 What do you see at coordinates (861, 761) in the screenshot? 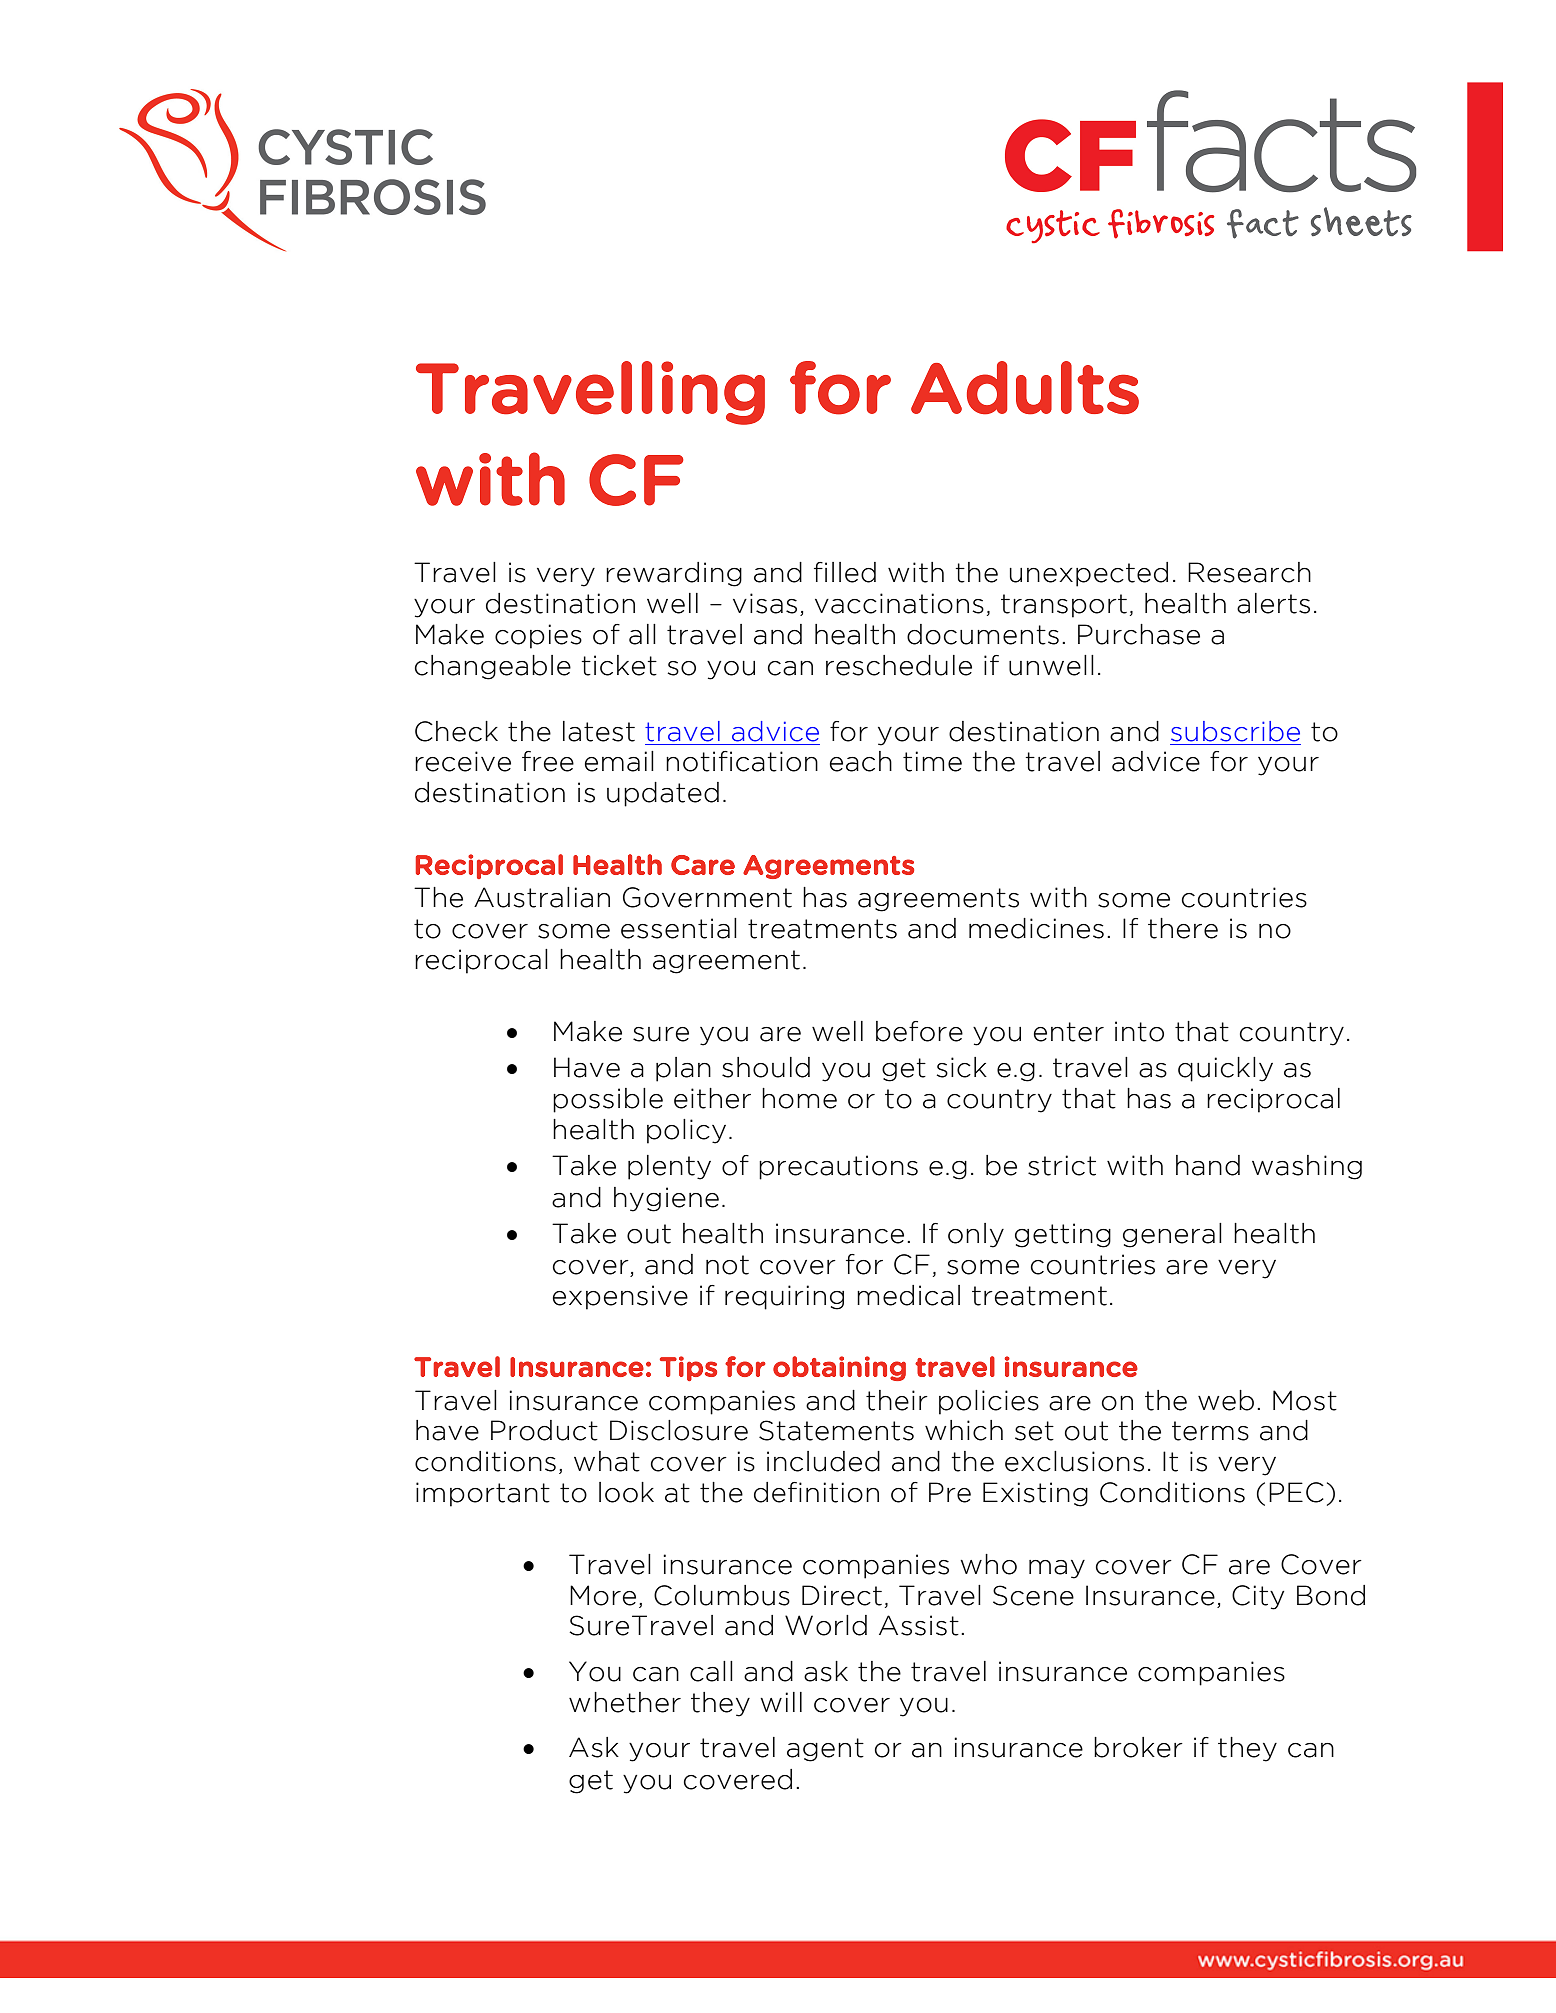
I see `each` at bounding box center [861, 761].
